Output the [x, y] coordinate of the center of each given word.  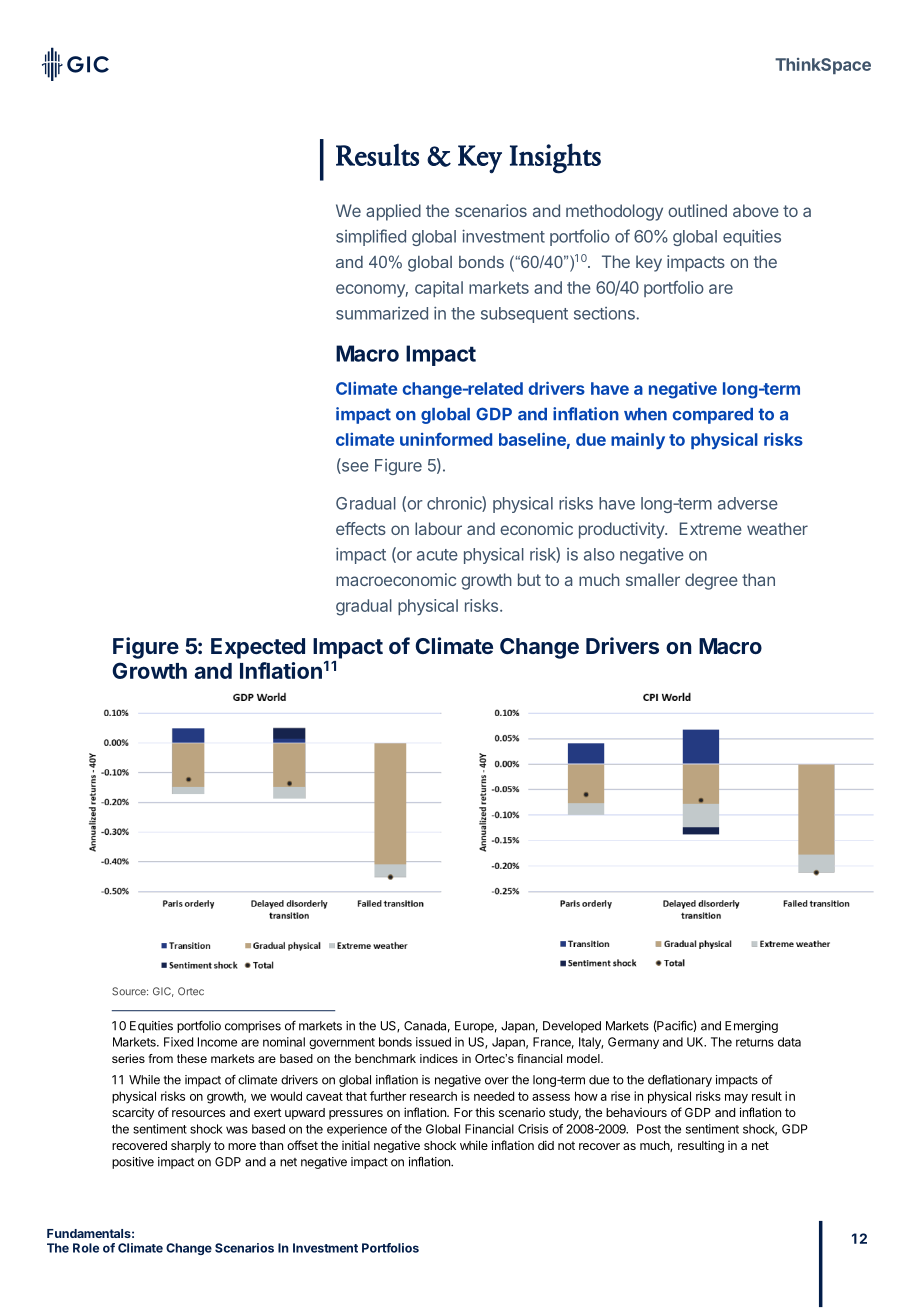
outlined [697, 210]
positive [133, 1163]
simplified [371, 237]
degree [711, 581]
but [529, 579]
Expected [258, 648]
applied [393, 212]
